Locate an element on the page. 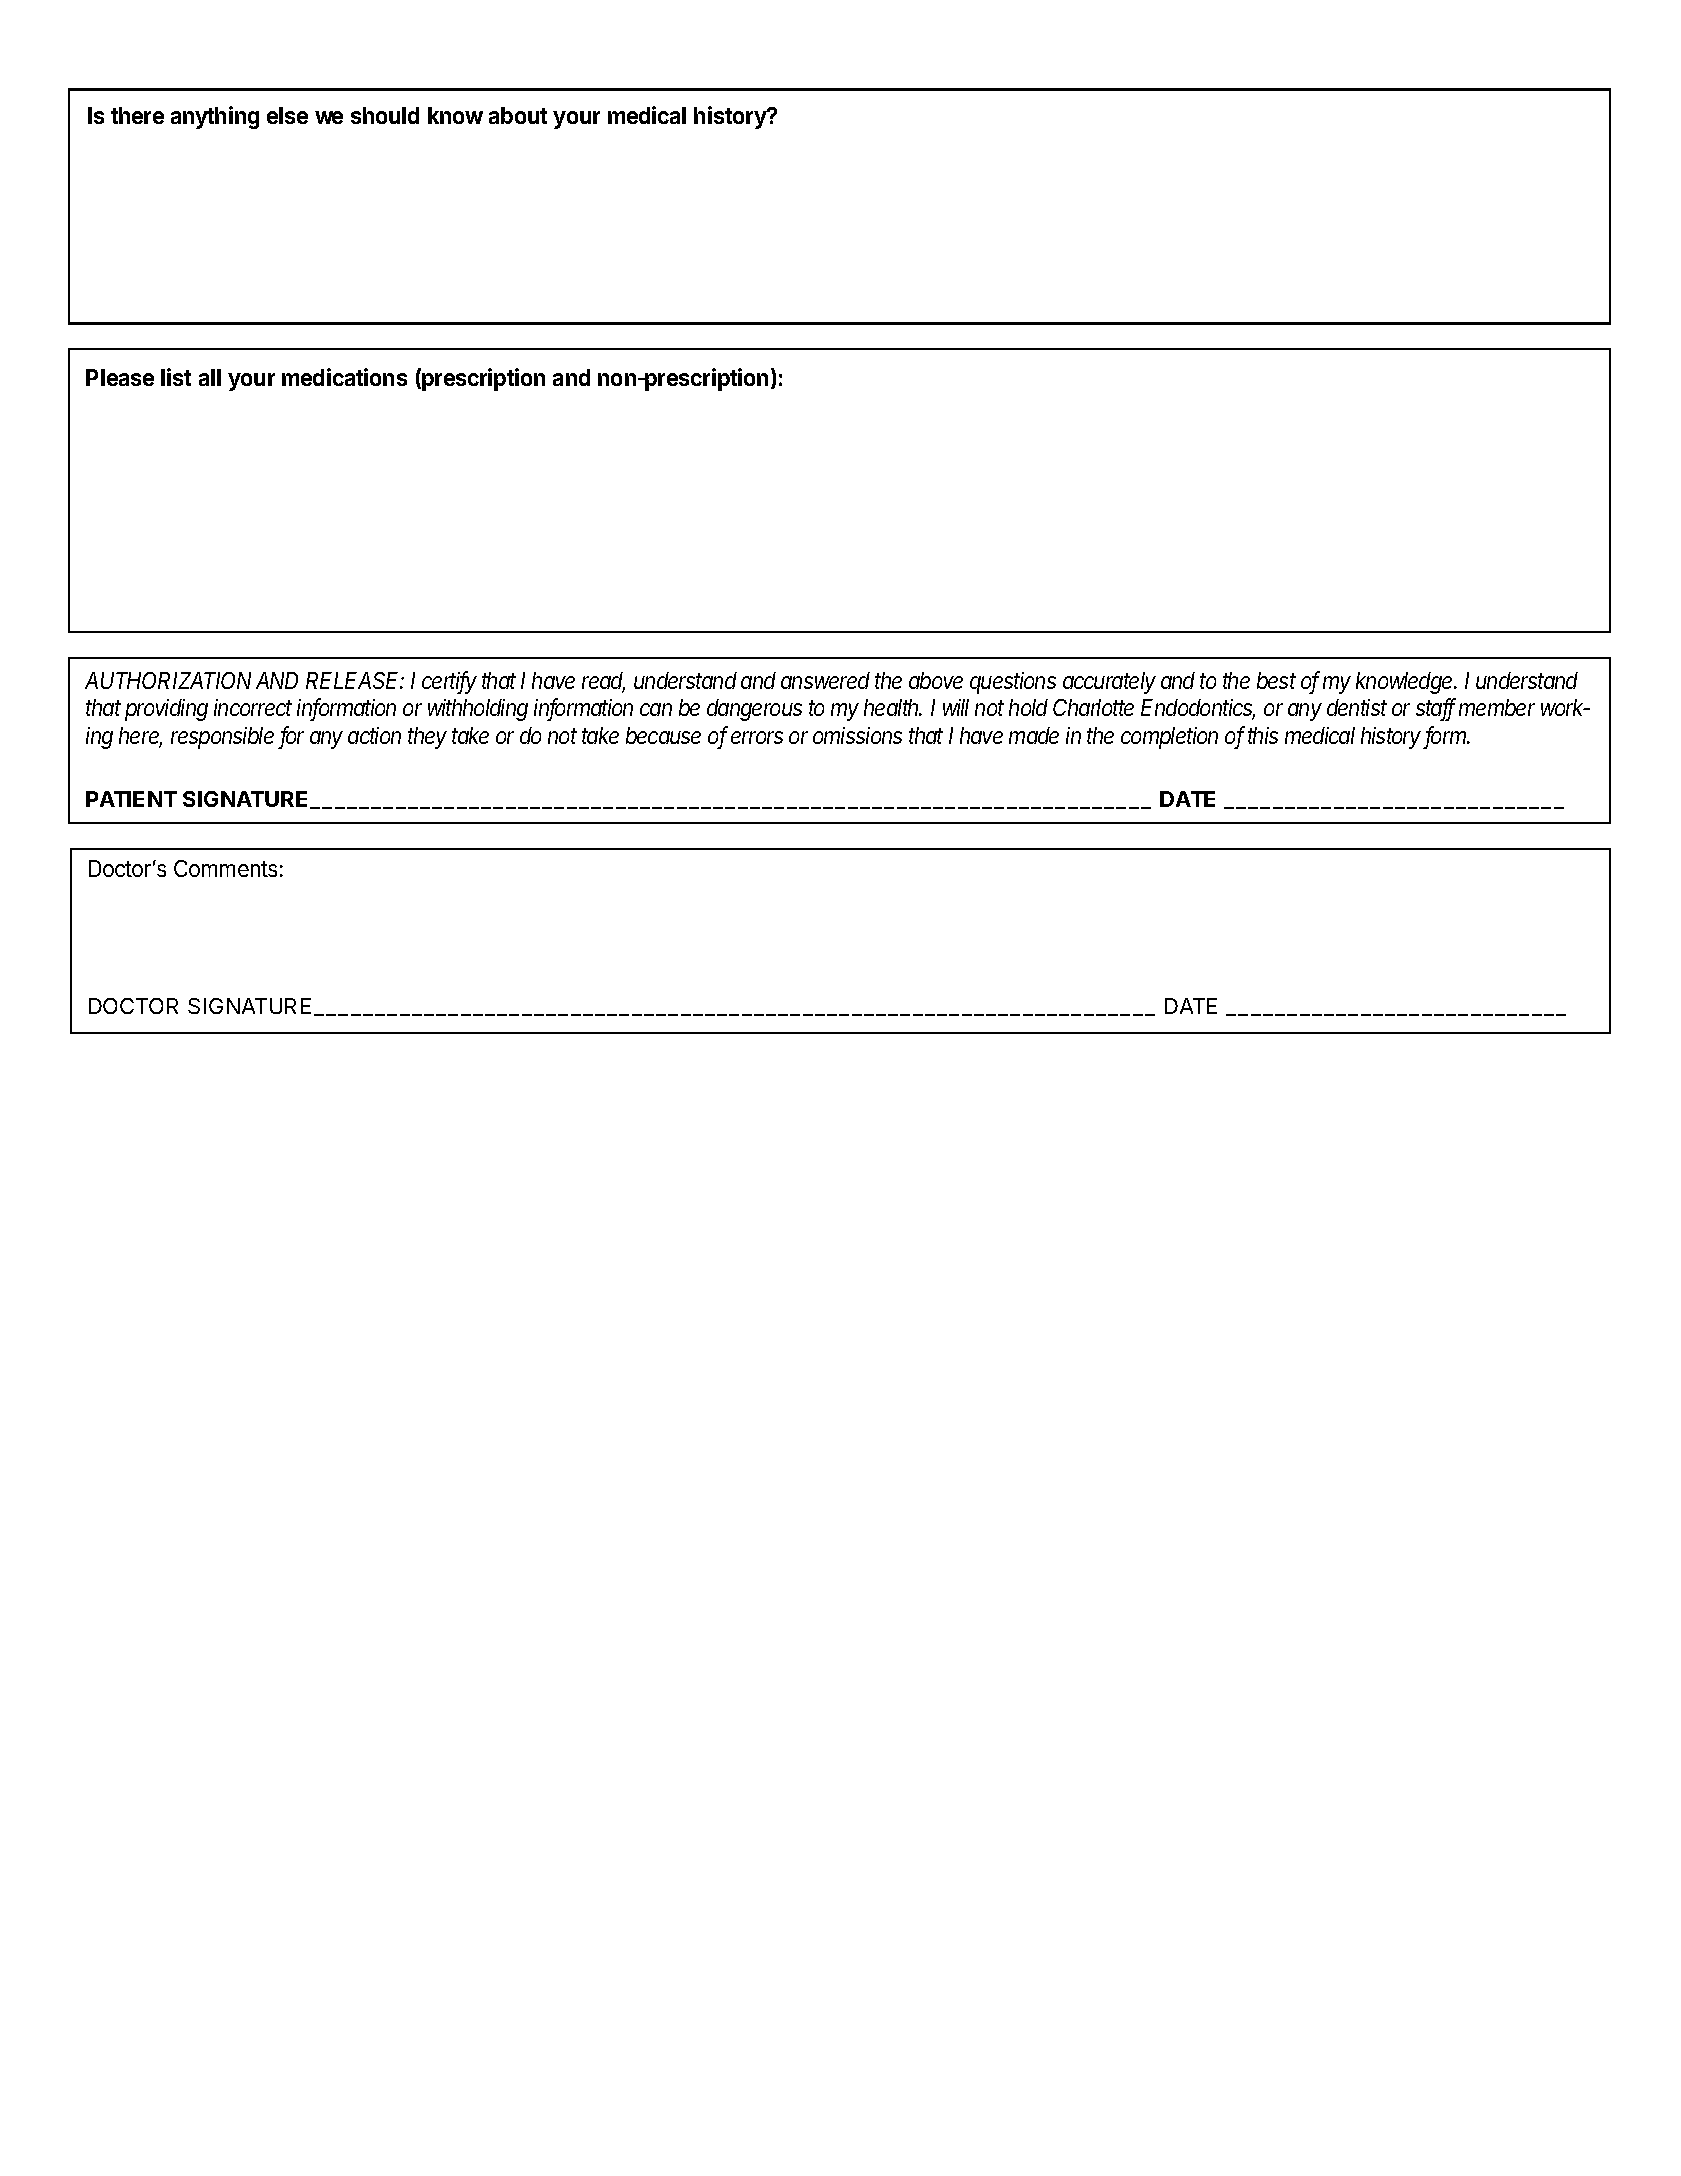 The width and height of the image is (1681, 2176). answered is located at coordinates (825, 680).
